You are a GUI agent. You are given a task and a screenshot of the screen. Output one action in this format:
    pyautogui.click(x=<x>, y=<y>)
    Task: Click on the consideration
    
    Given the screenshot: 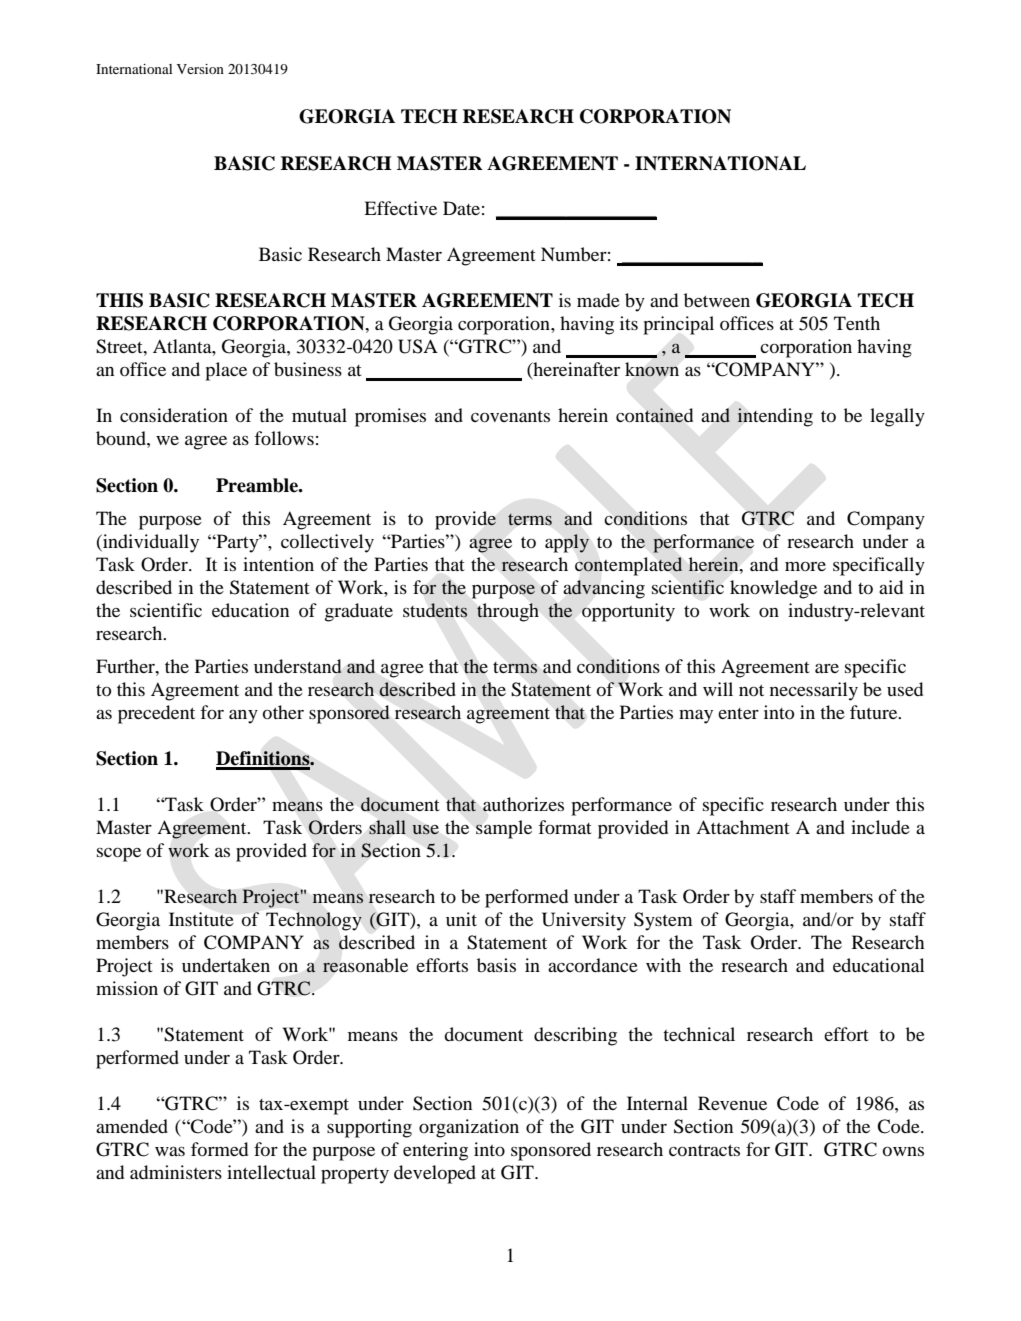 What is the action you would take?
    pyautogui.click(x=174, y=415)
